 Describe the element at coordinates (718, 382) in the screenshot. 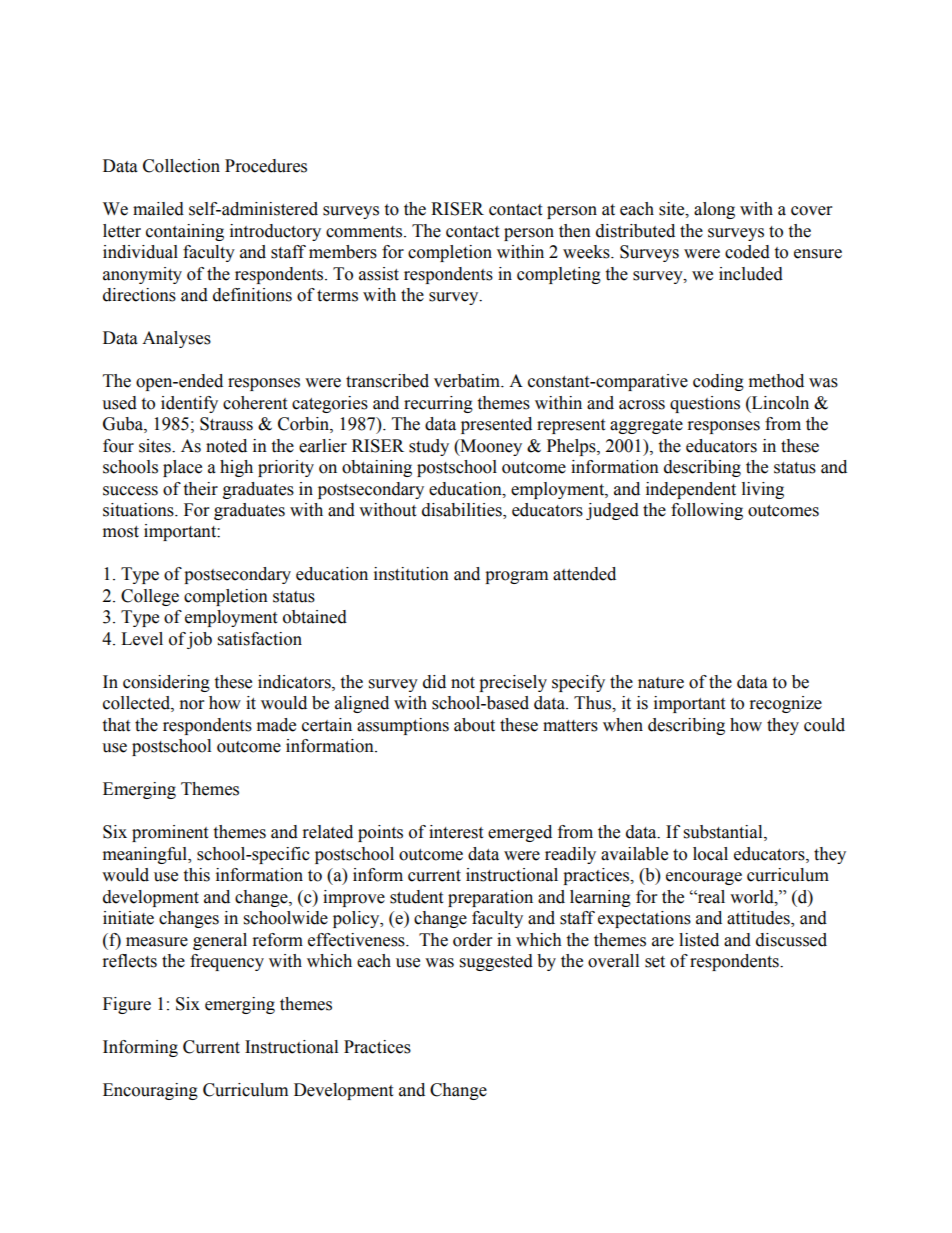

I see `coding` at that location.
